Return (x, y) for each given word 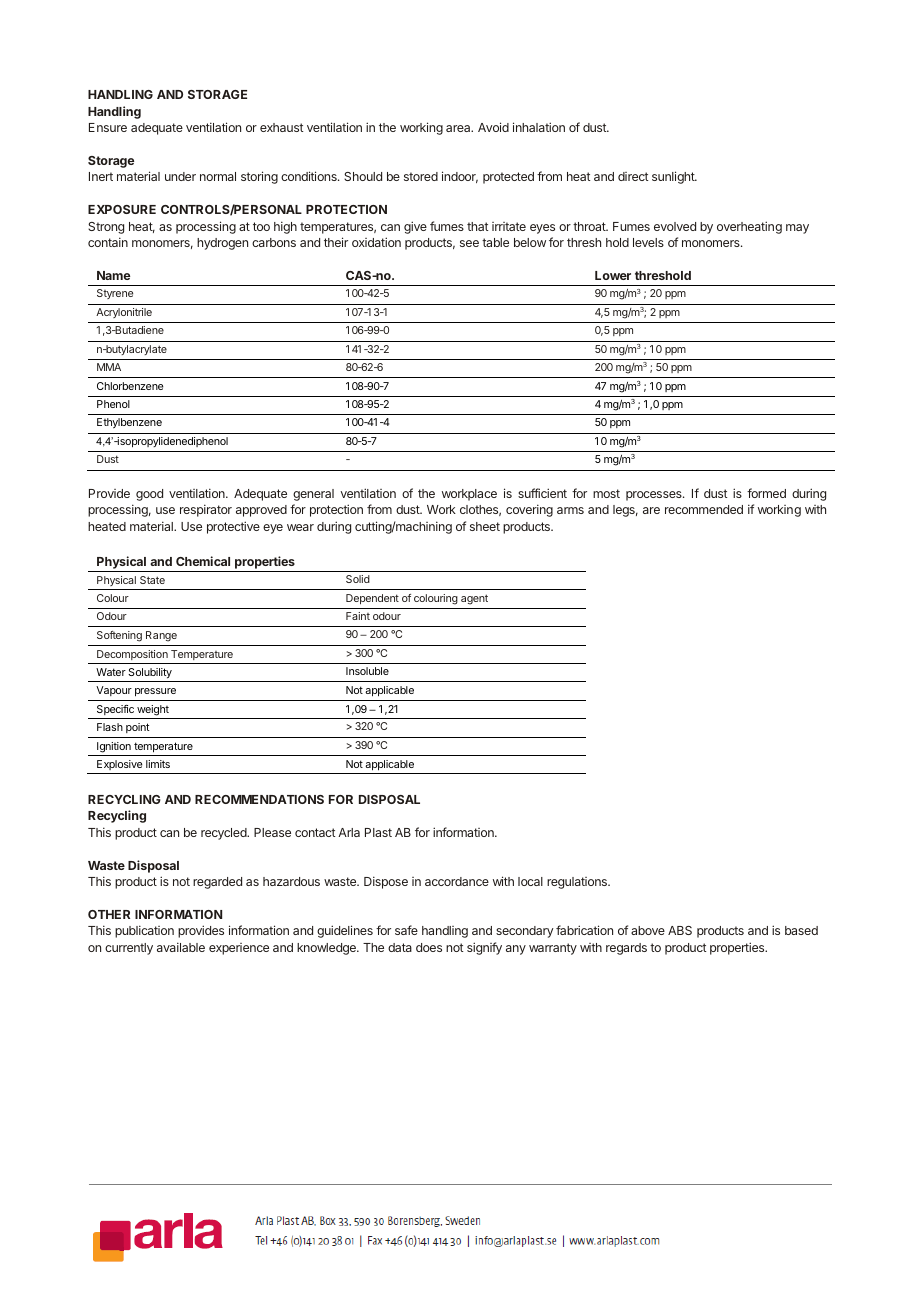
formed (766, 493)
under (180, 176)
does (429, 947)
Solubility (150, 673)
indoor (460, 177)
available (181, 947)
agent (474, 599)
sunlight (674, 177)
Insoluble (367, 671)
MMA (109, 367)
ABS (680, 930)
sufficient (542, 493)
